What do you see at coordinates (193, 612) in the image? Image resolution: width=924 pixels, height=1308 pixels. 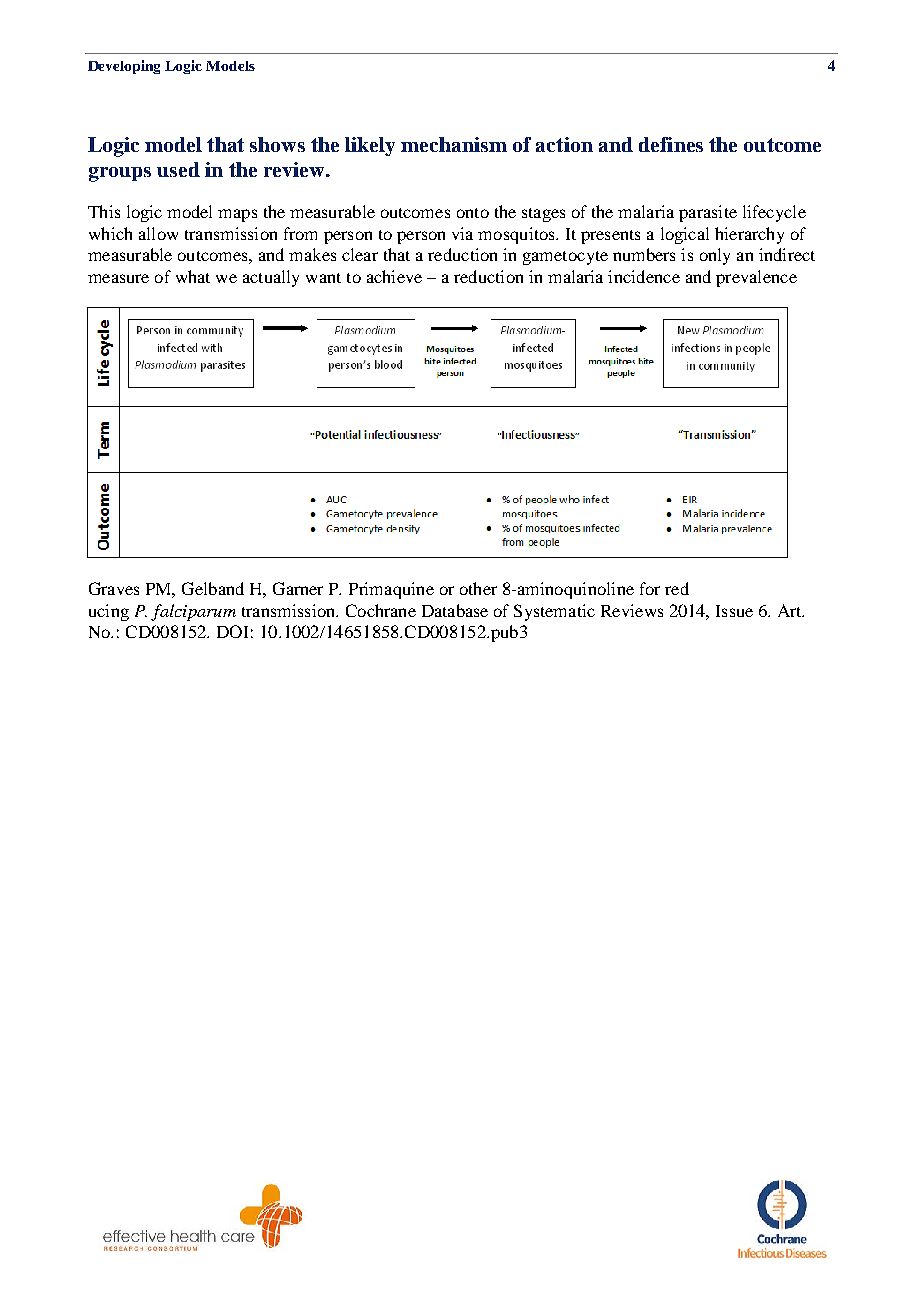 I see `falciparum` at bounding box center [193, 612].
